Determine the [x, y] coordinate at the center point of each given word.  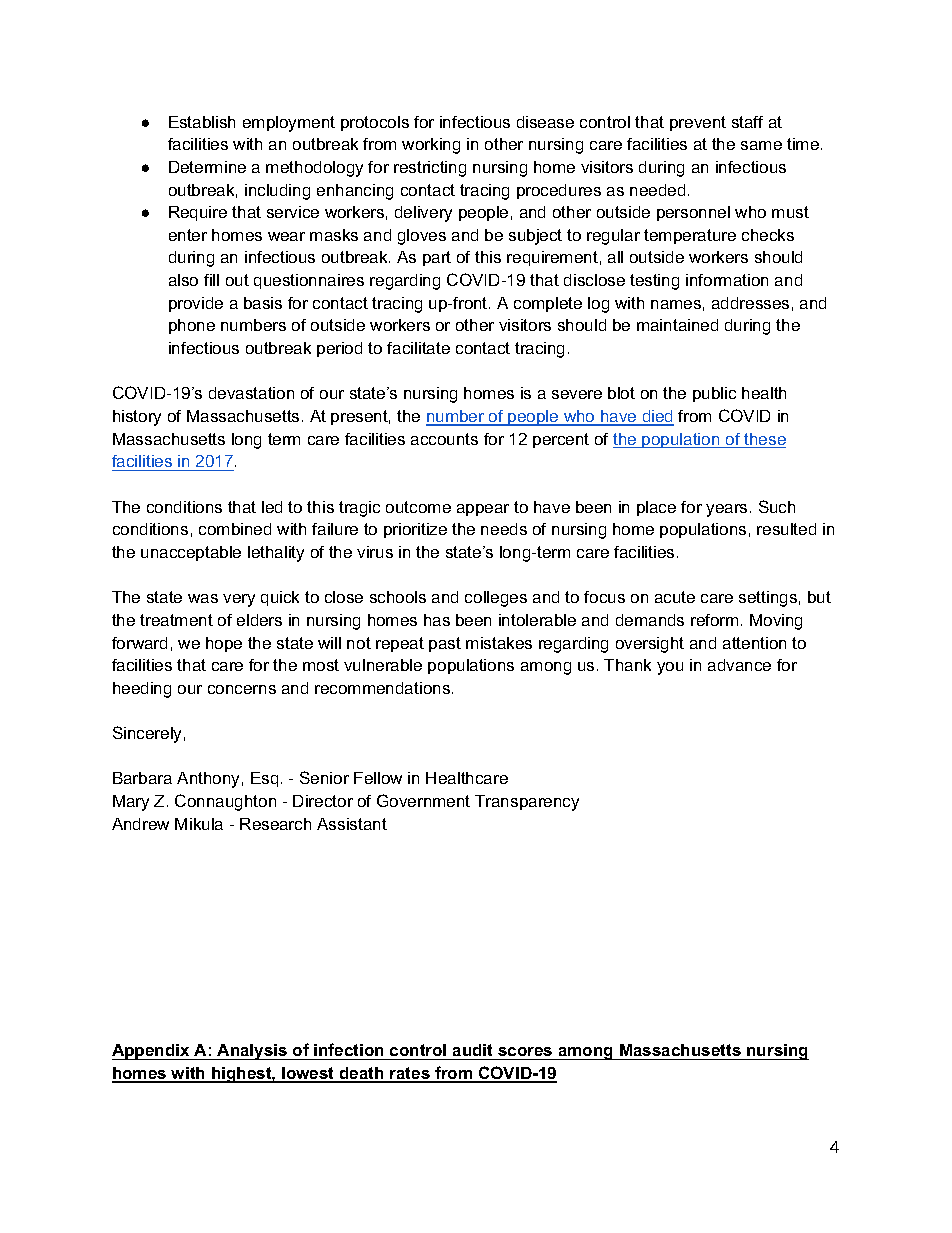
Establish [202, 122]
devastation [251, 393]
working [431, 146]
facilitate [418, 348]
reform [714, 620]
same [761, 145]
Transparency [527, 803]
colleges [496, 599]
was [203, 598]
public [714, 394]
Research [275, 824]
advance [739, 665]
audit [472, 1050]
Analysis [252, 1052]
